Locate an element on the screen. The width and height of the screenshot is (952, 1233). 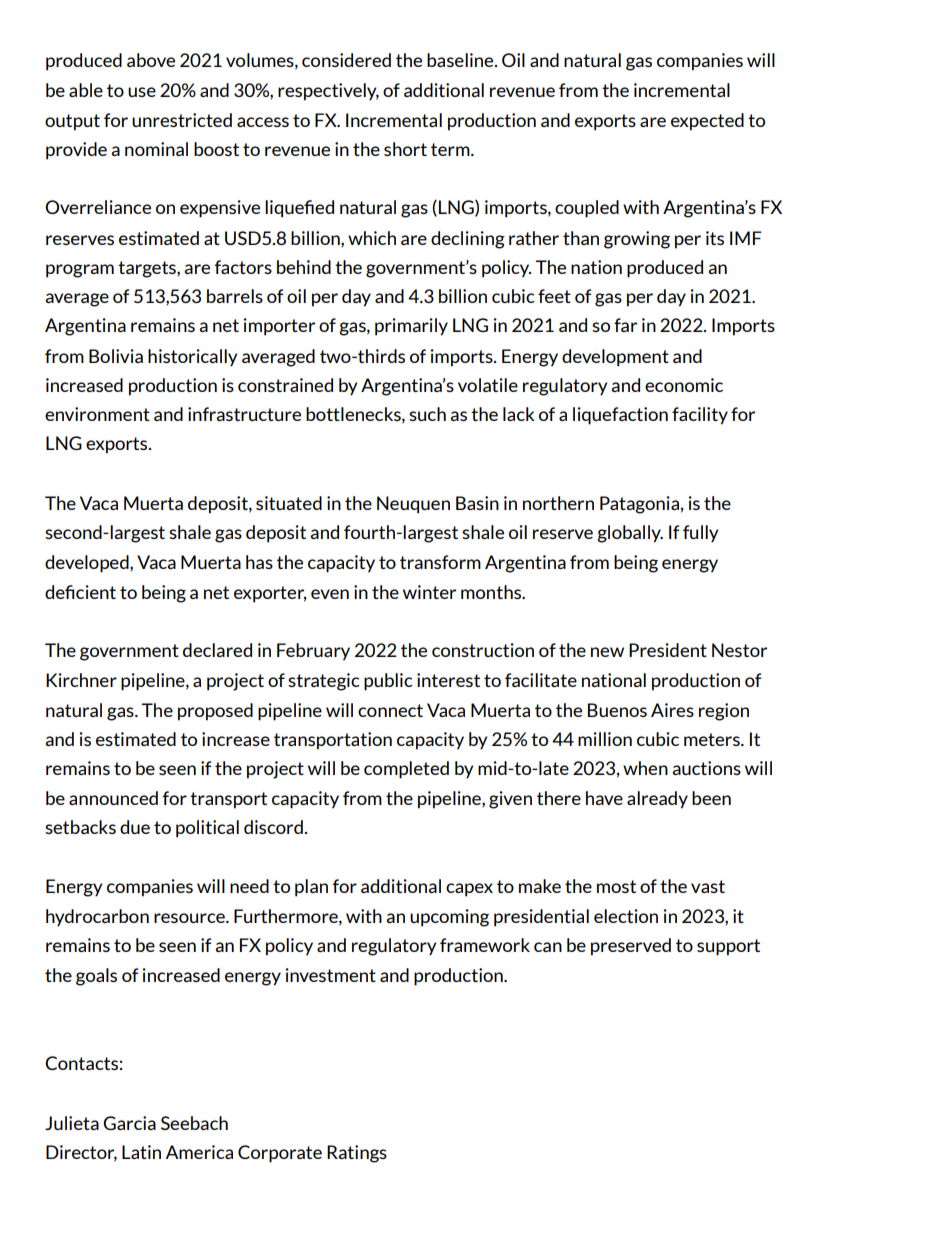
resource is located at coordinates (190, 918).
